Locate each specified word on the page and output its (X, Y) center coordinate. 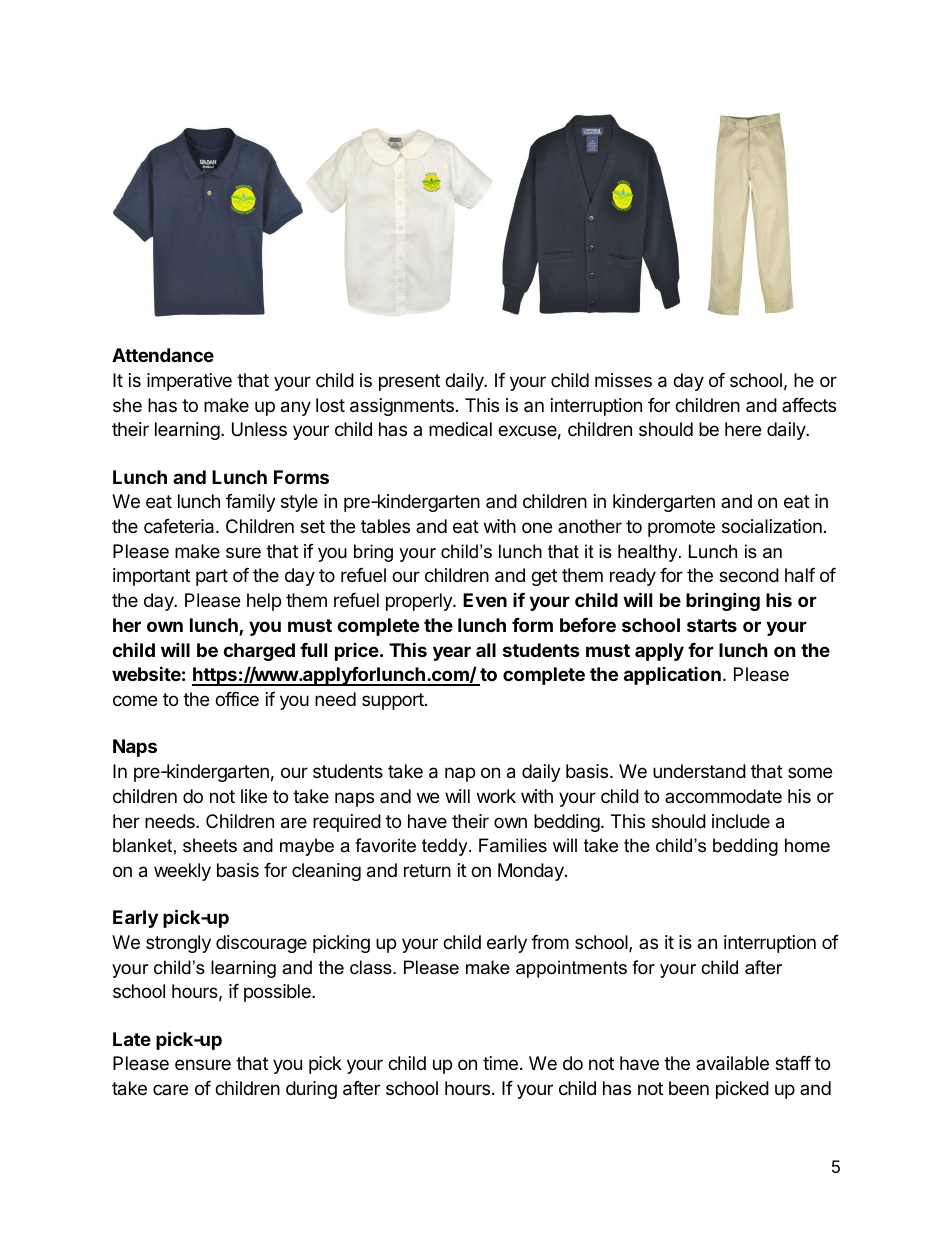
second (749, 575)
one (537, 527)
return (427, 870)
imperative (189, 382)
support (394, 701)
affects (809, 405)
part (212, 577)
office (237, 699)
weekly (182, 872)
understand (699, 771)
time (500, 1063)
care (170, 1089)
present (409, 382)
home (807, 845)
